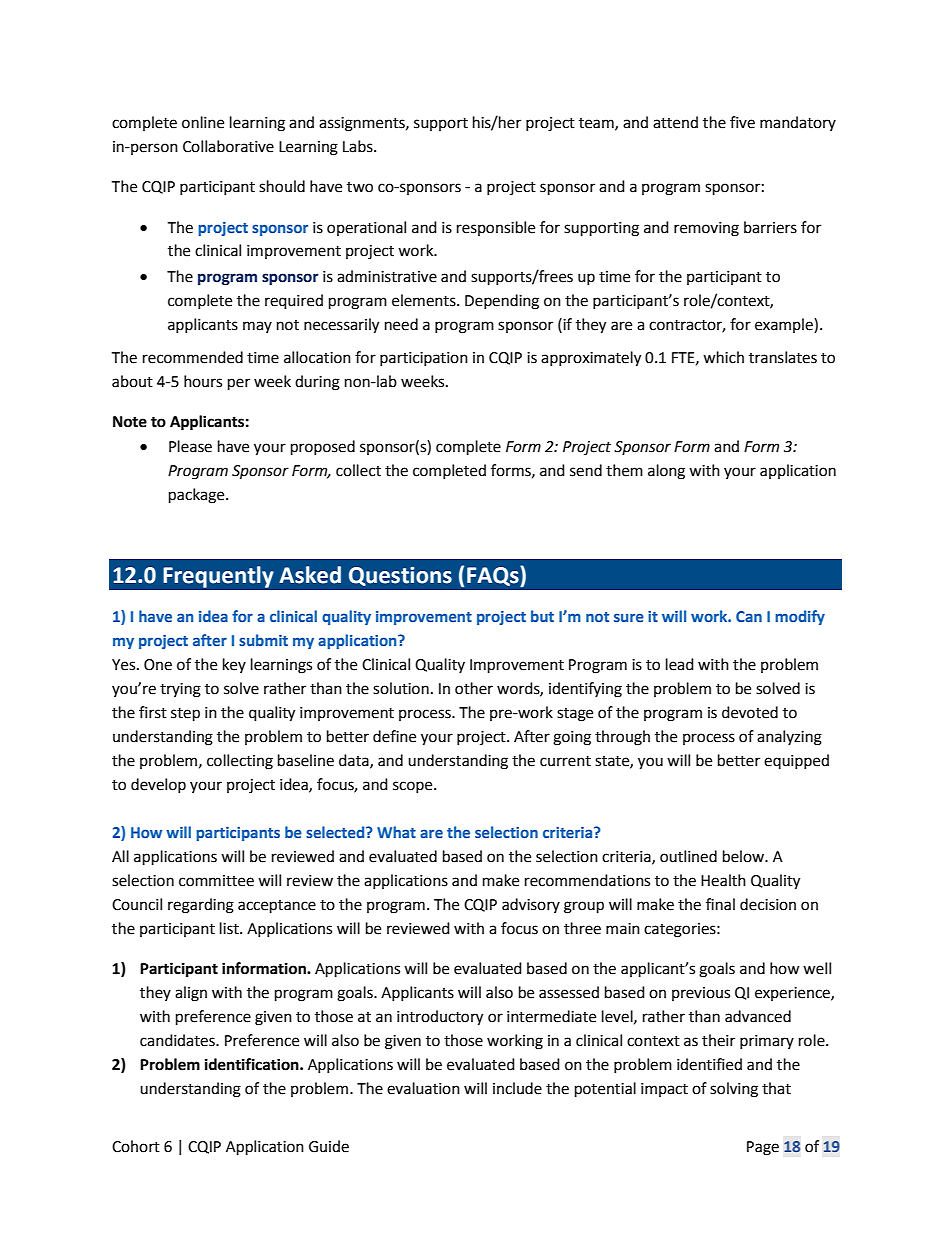 The width and height of the page is (952, 1233). I want to click on evaluation, so click(423, 1088).
